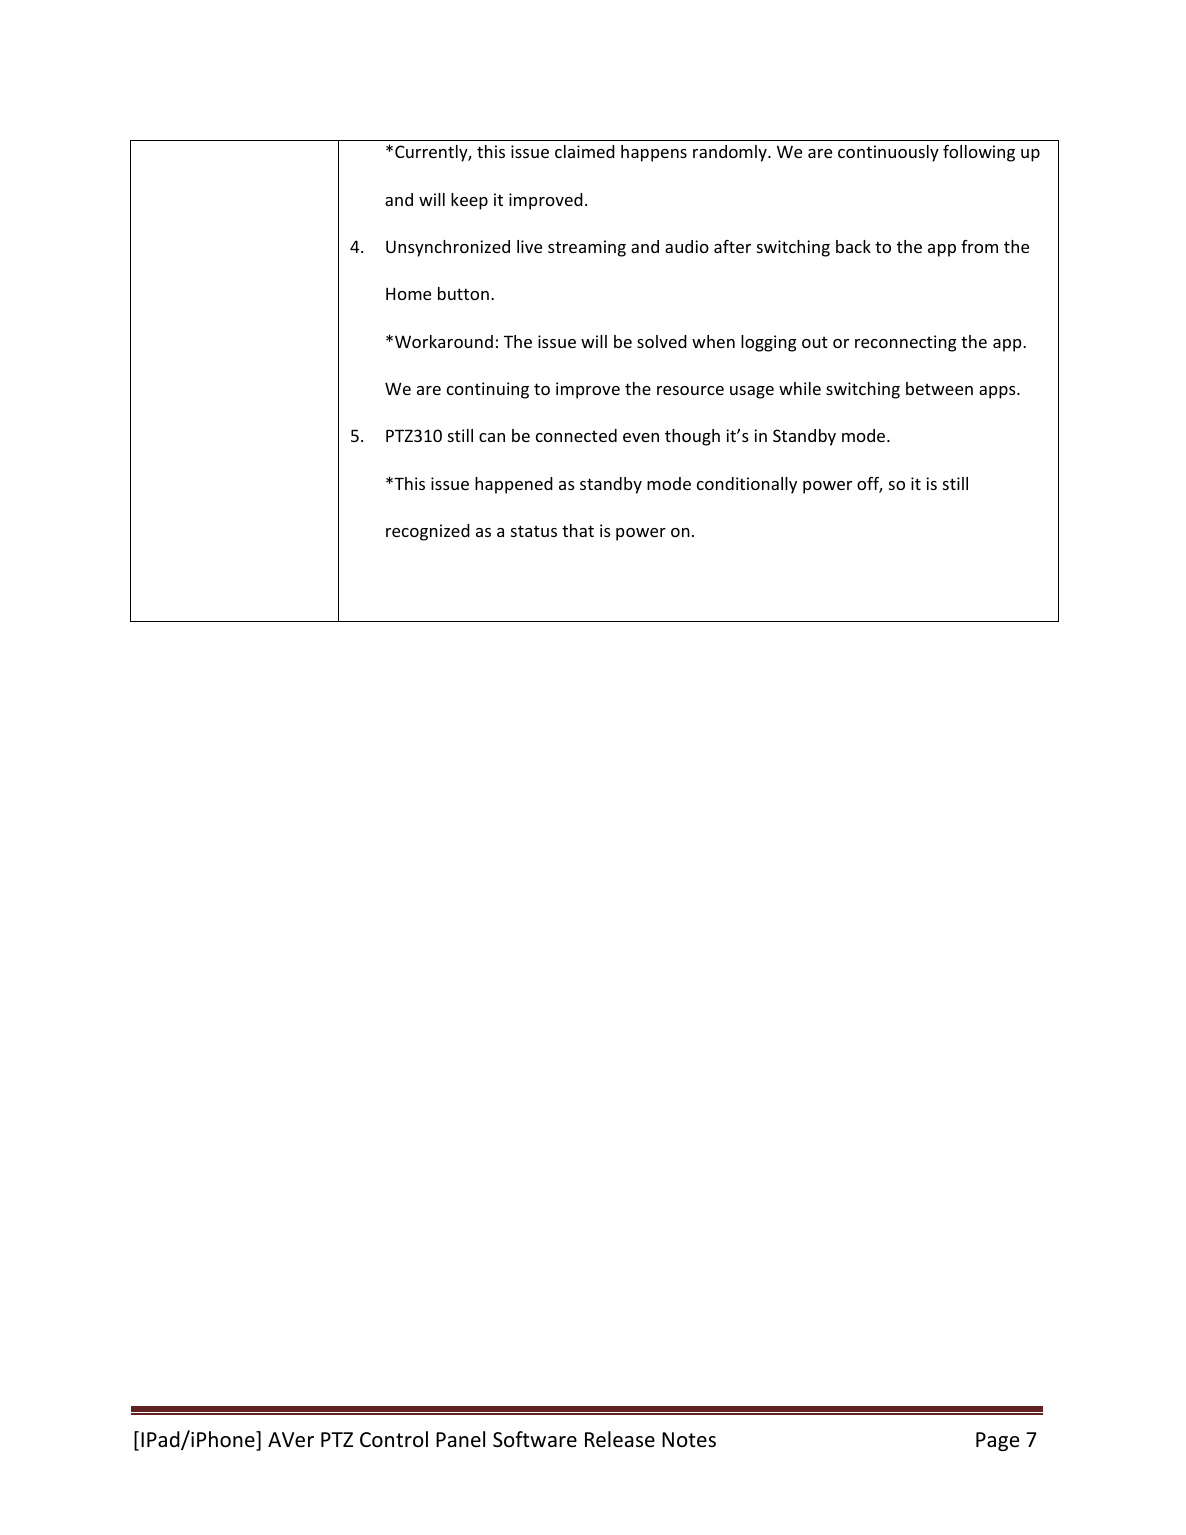 The width and height of the image is (1186, 1535). I want to click on Notes, so click(689, 1439).
